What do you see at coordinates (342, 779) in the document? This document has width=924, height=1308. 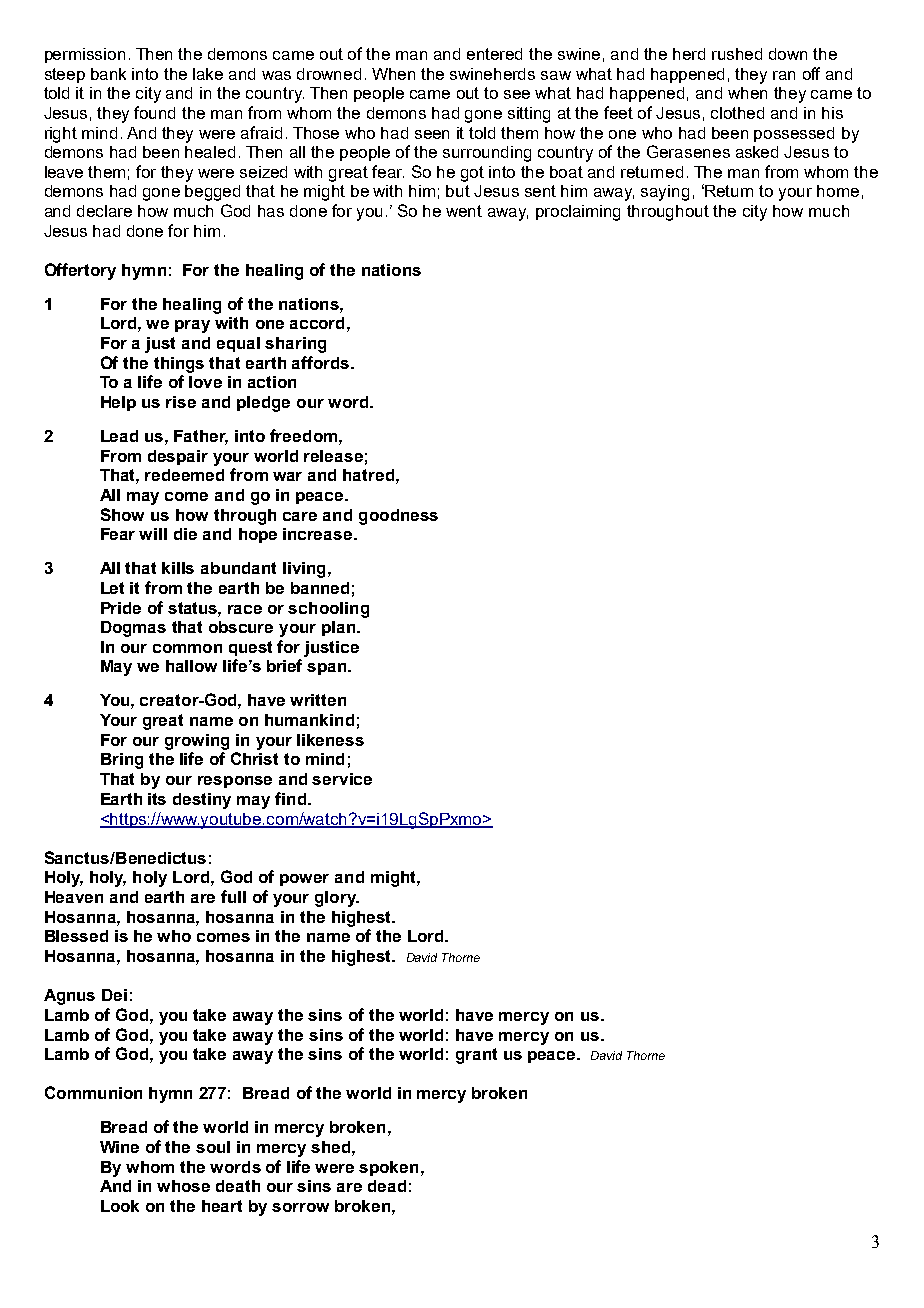 I see `service` at bounding box center [342, 779].
